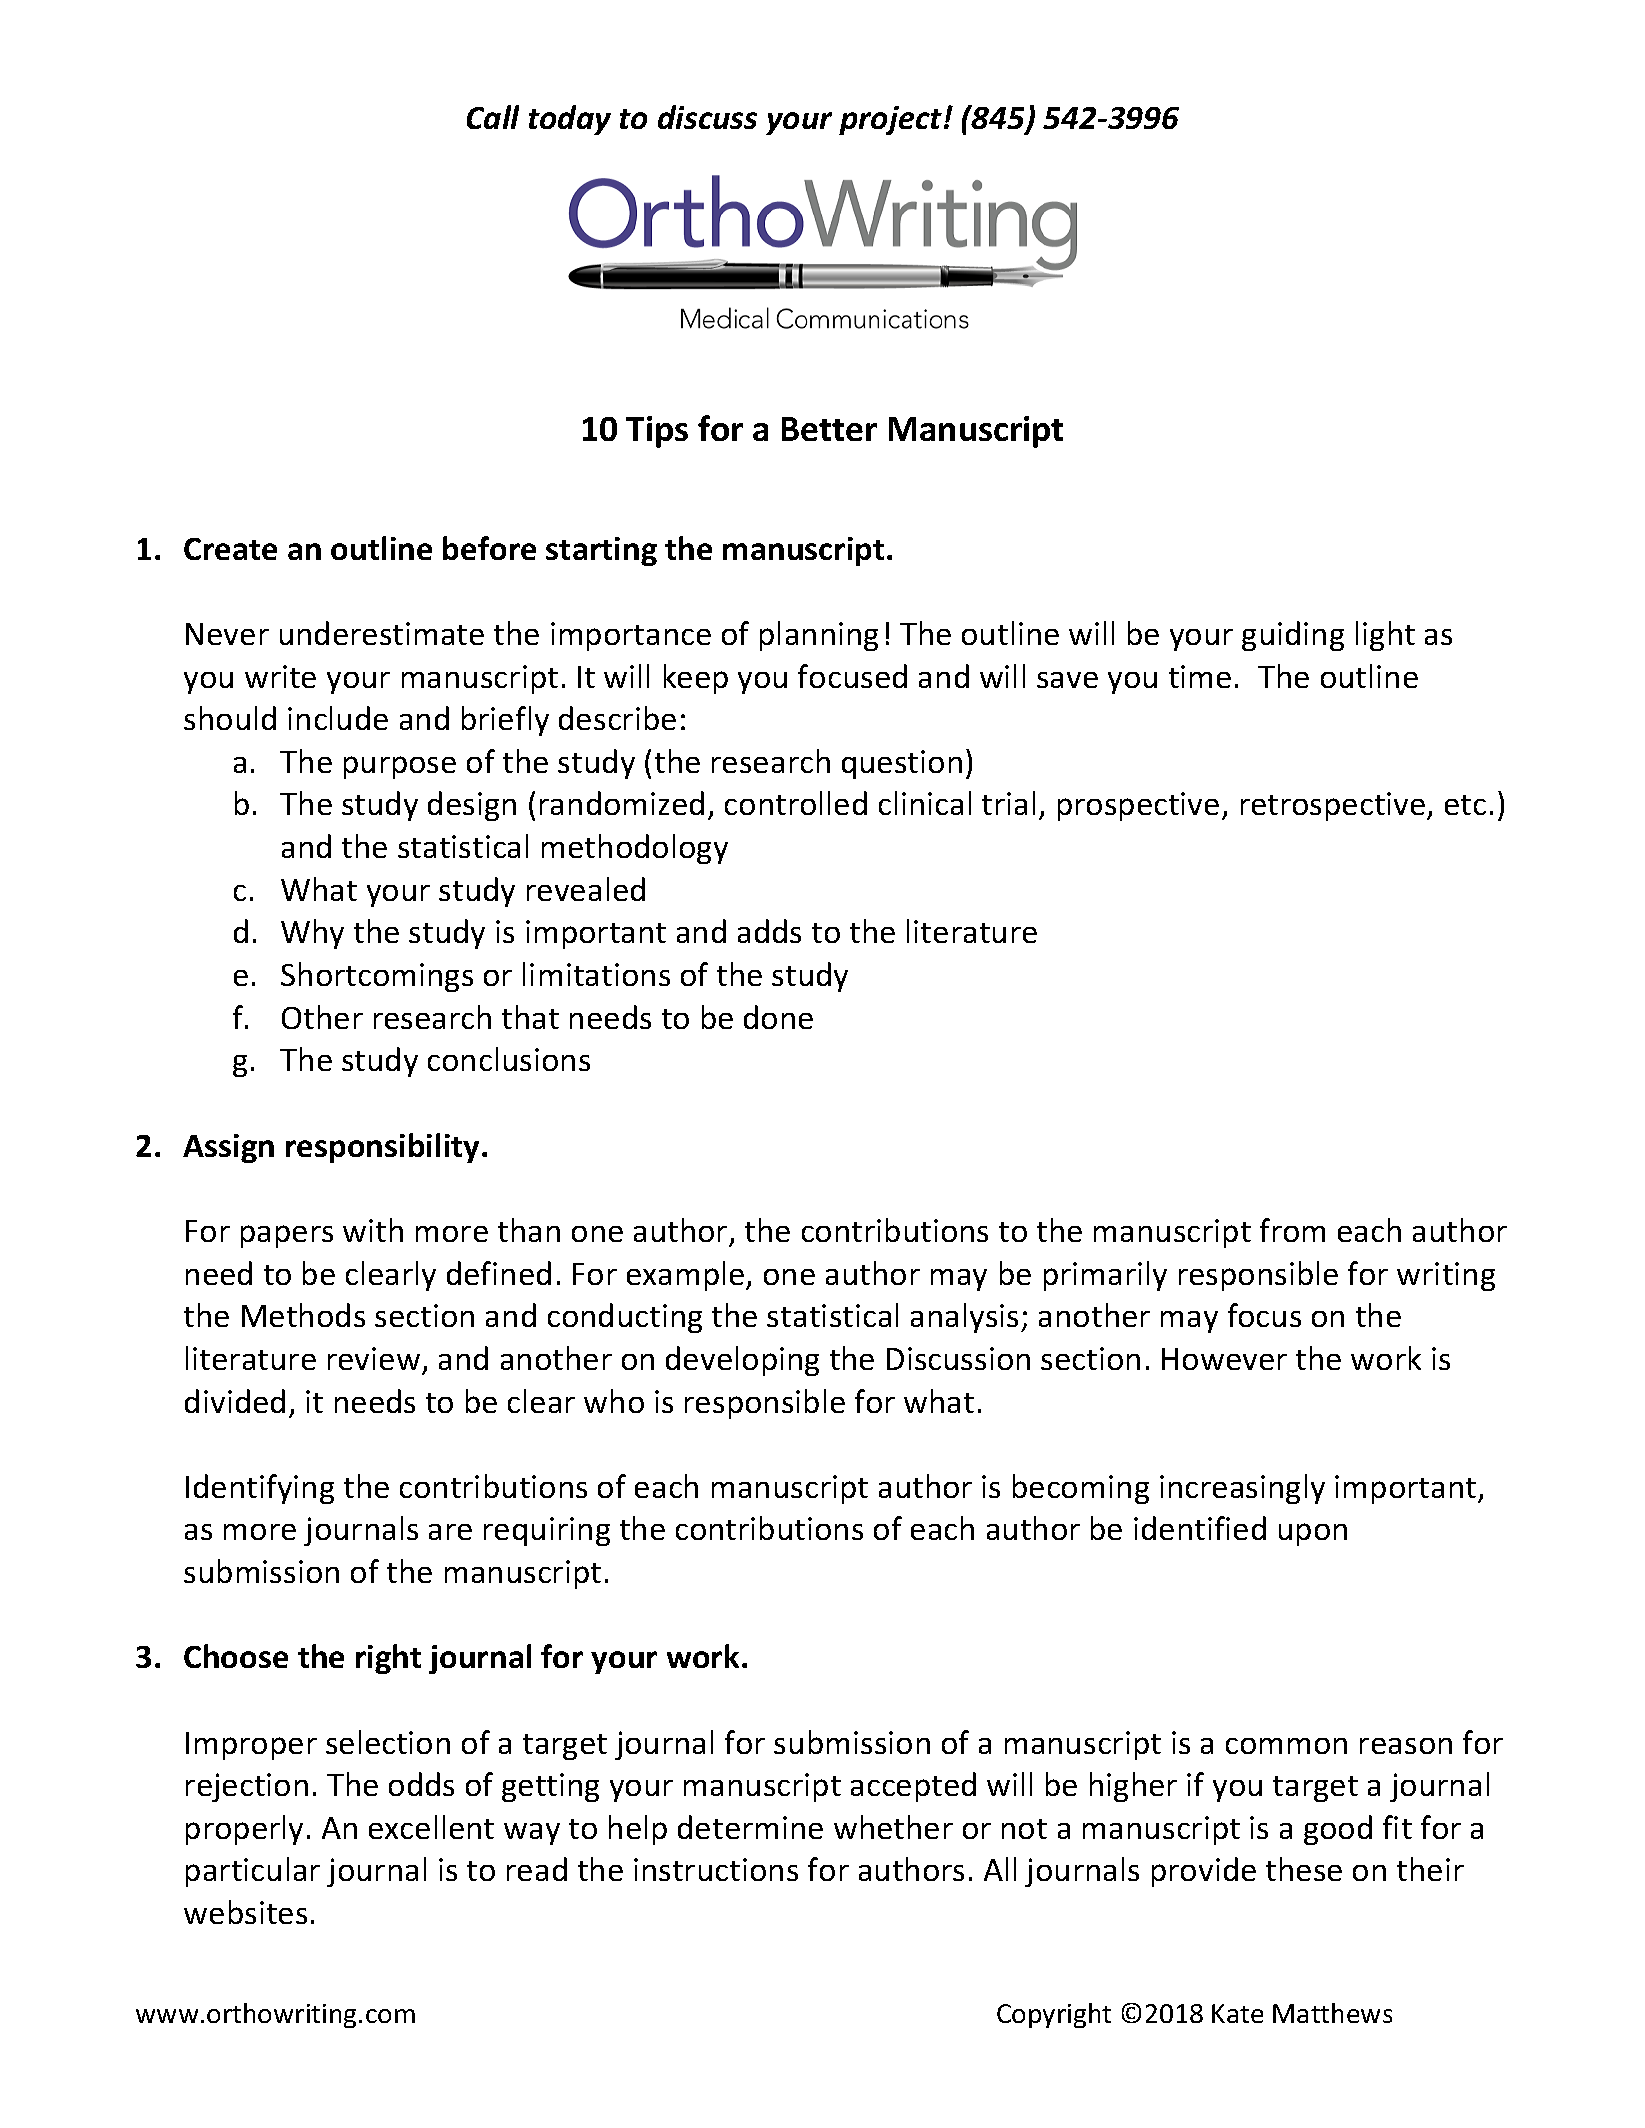 The height and width of the document is (2128, 1645). I want to click on question, so click(902, 764).
